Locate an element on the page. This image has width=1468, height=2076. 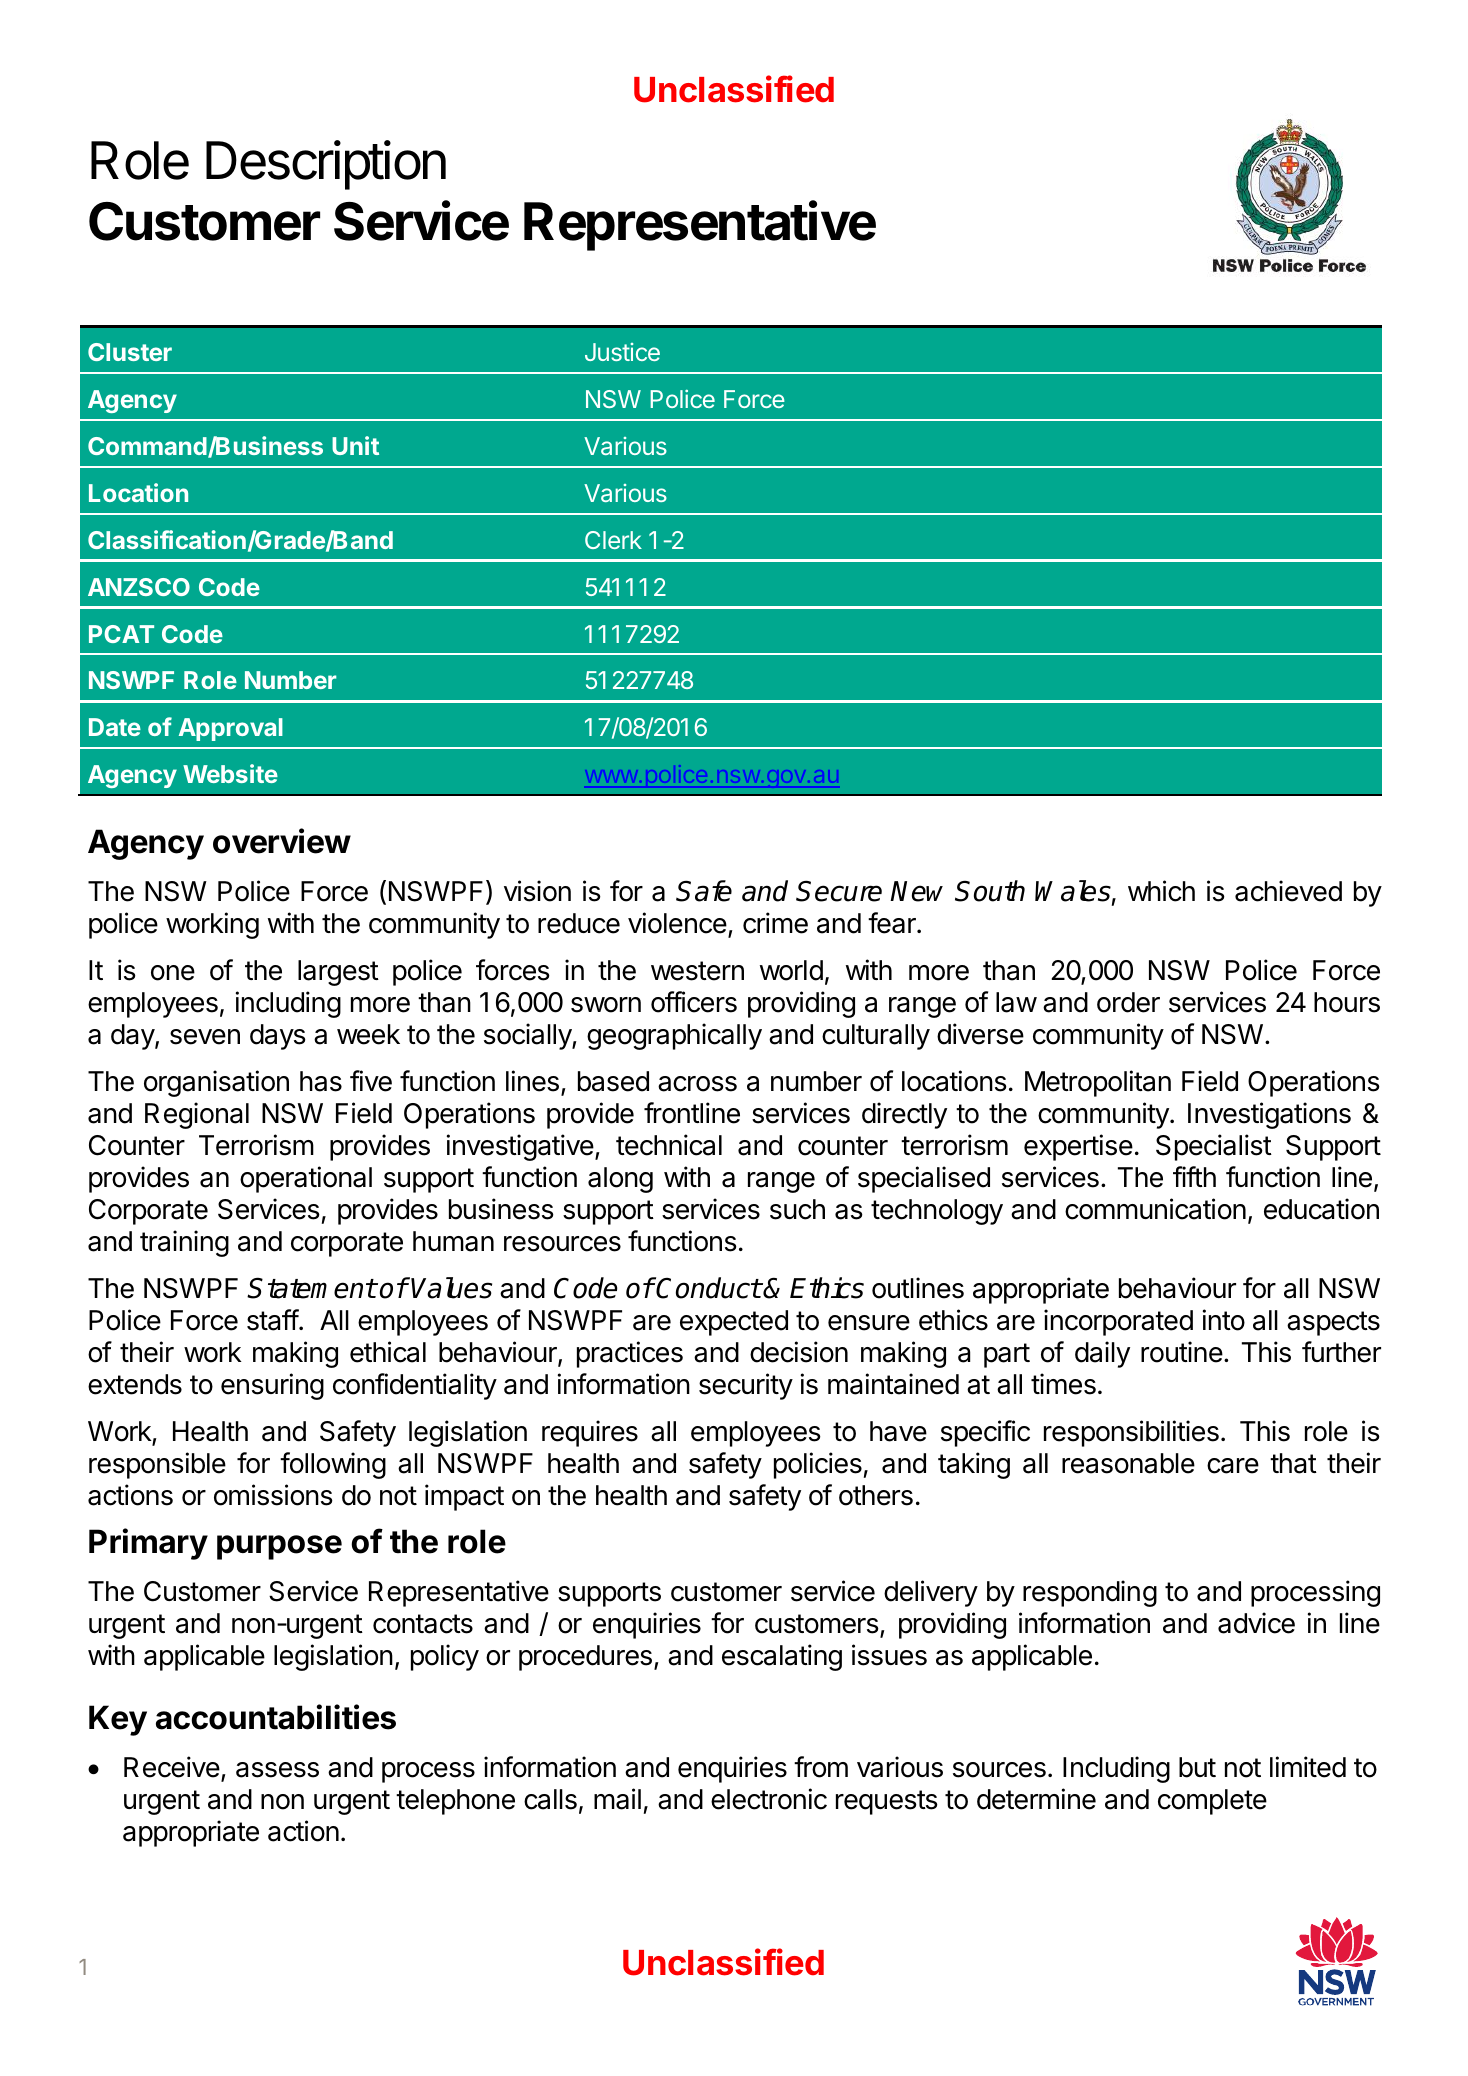
electronic is located at coordinates (769, 1799).
